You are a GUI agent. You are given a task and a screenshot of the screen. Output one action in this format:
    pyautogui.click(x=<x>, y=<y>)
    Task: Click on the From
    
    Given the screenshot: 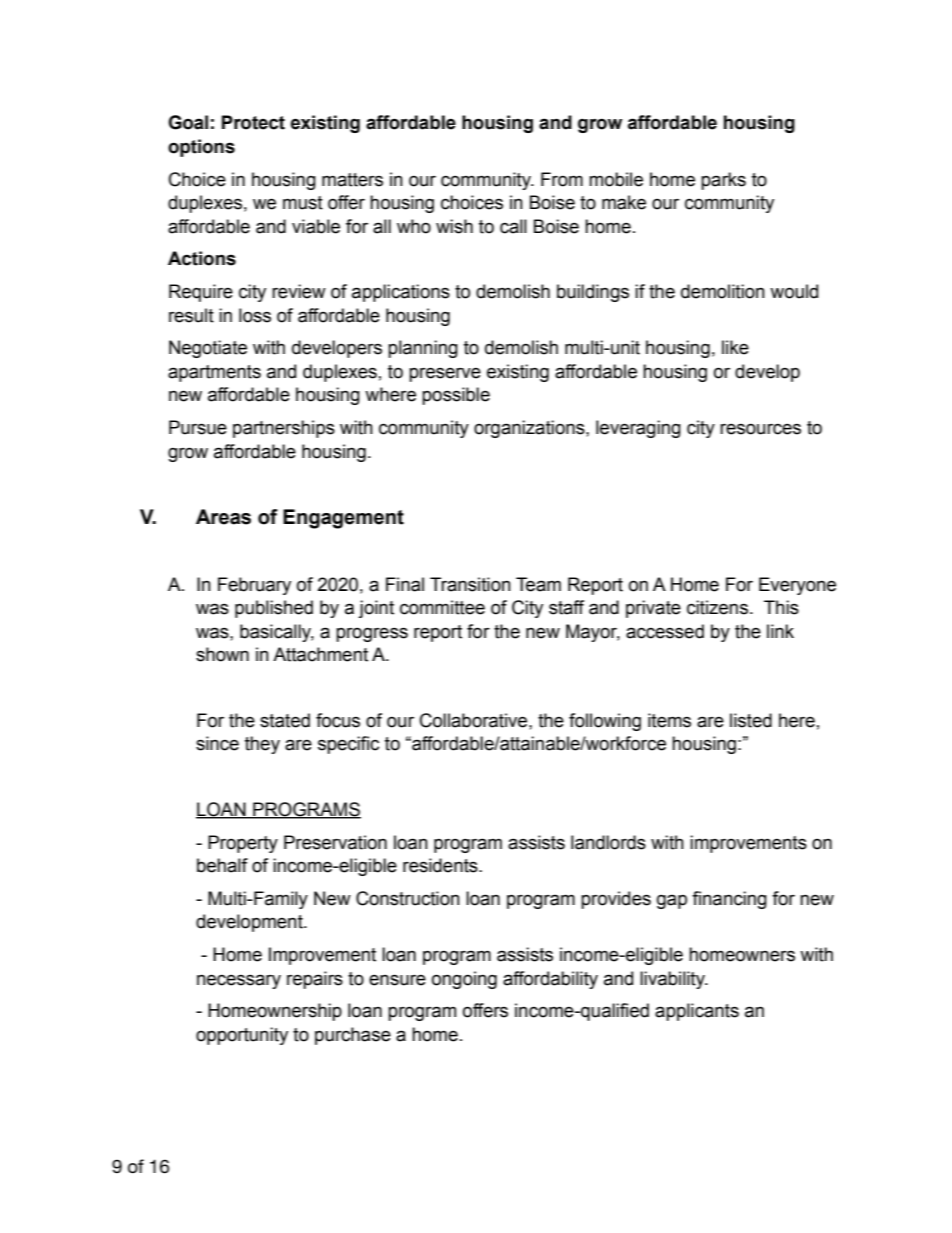 What is the action you would take?
    pyautogui.click(x=562, y=179)
